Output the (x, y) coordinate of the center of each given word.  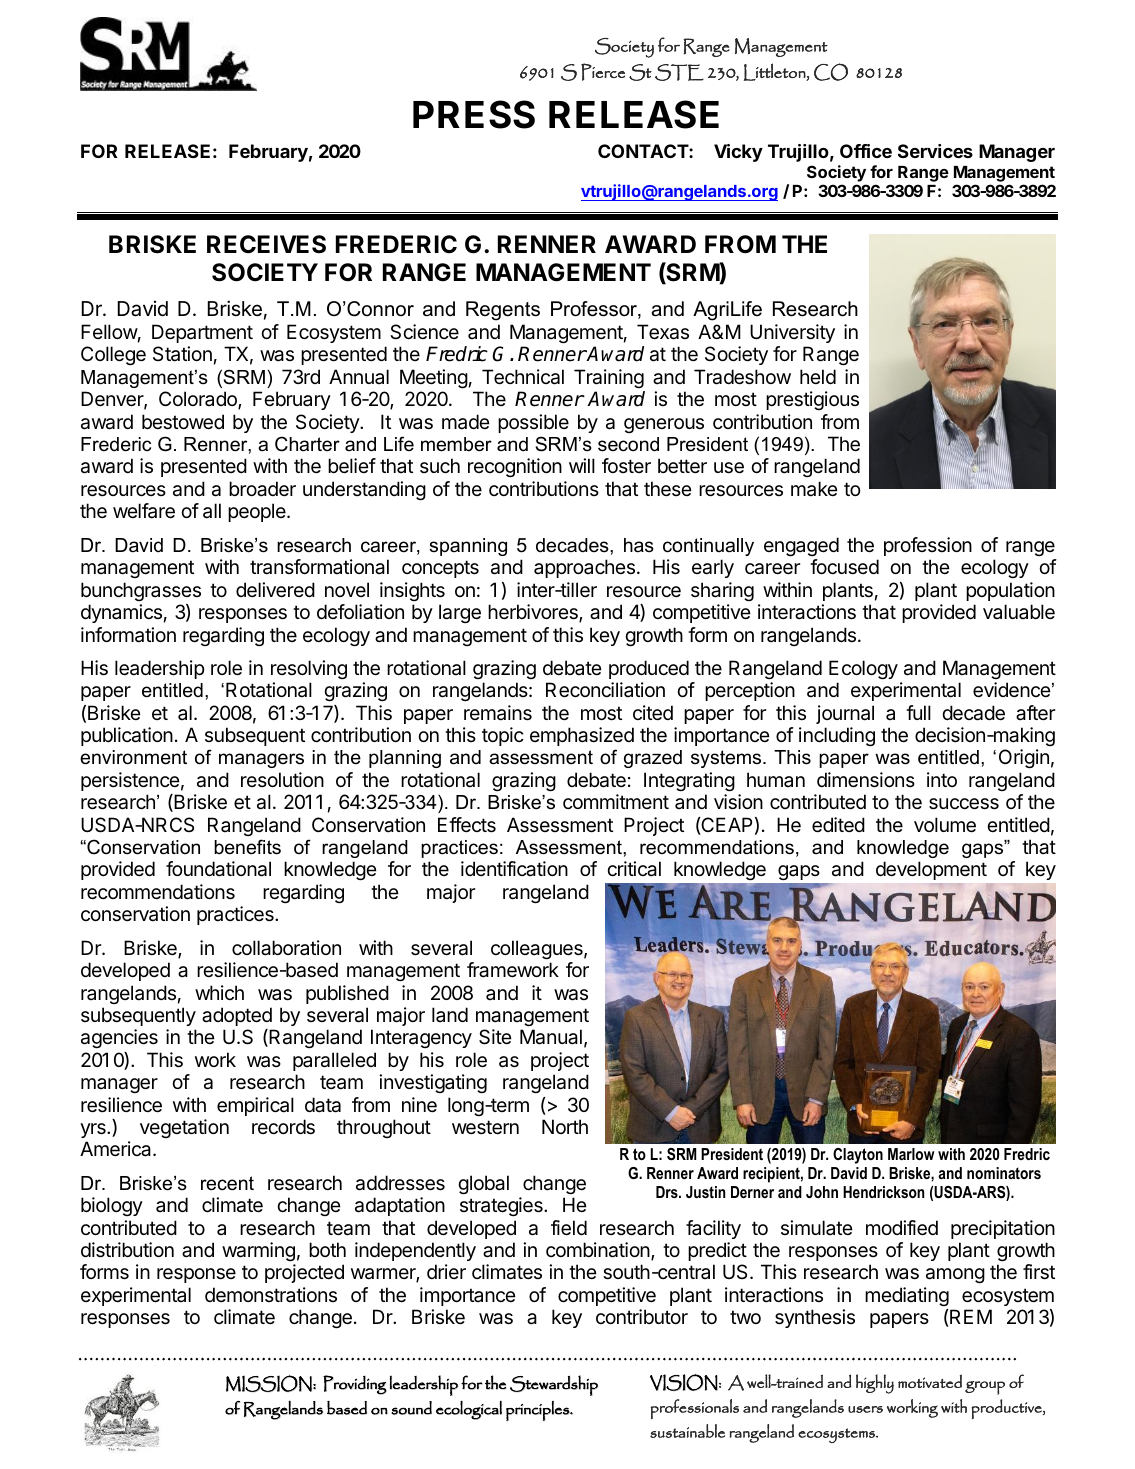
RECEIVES (266, 244)
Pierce (603, 72)
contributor (642, 1316)
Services (935, 151)
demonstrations (271, 1295)
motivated (930, 1381)
